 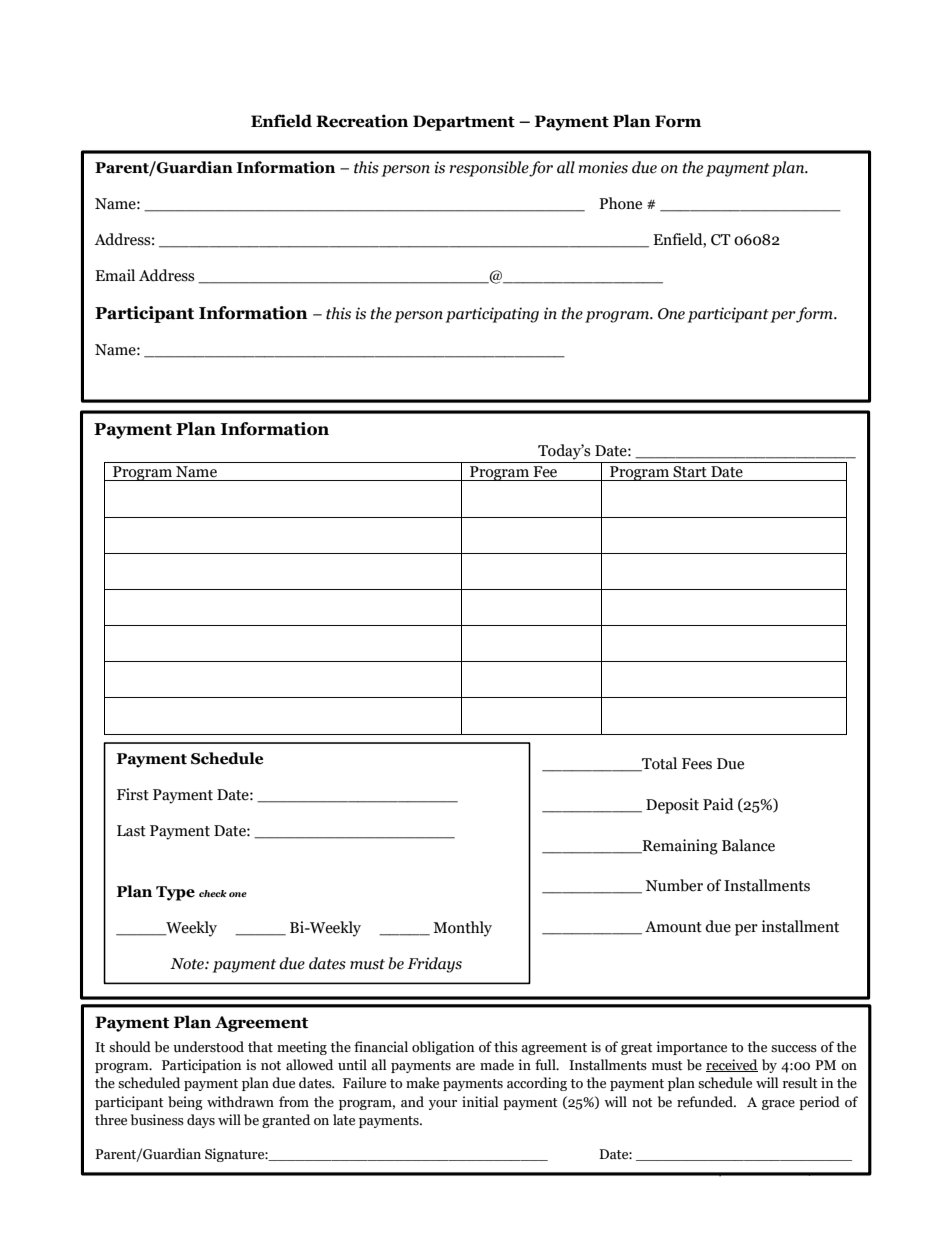 What do you see at coordinates (480, 1102) in the image?
I see `initial` at bounding box center [480, 1102].
